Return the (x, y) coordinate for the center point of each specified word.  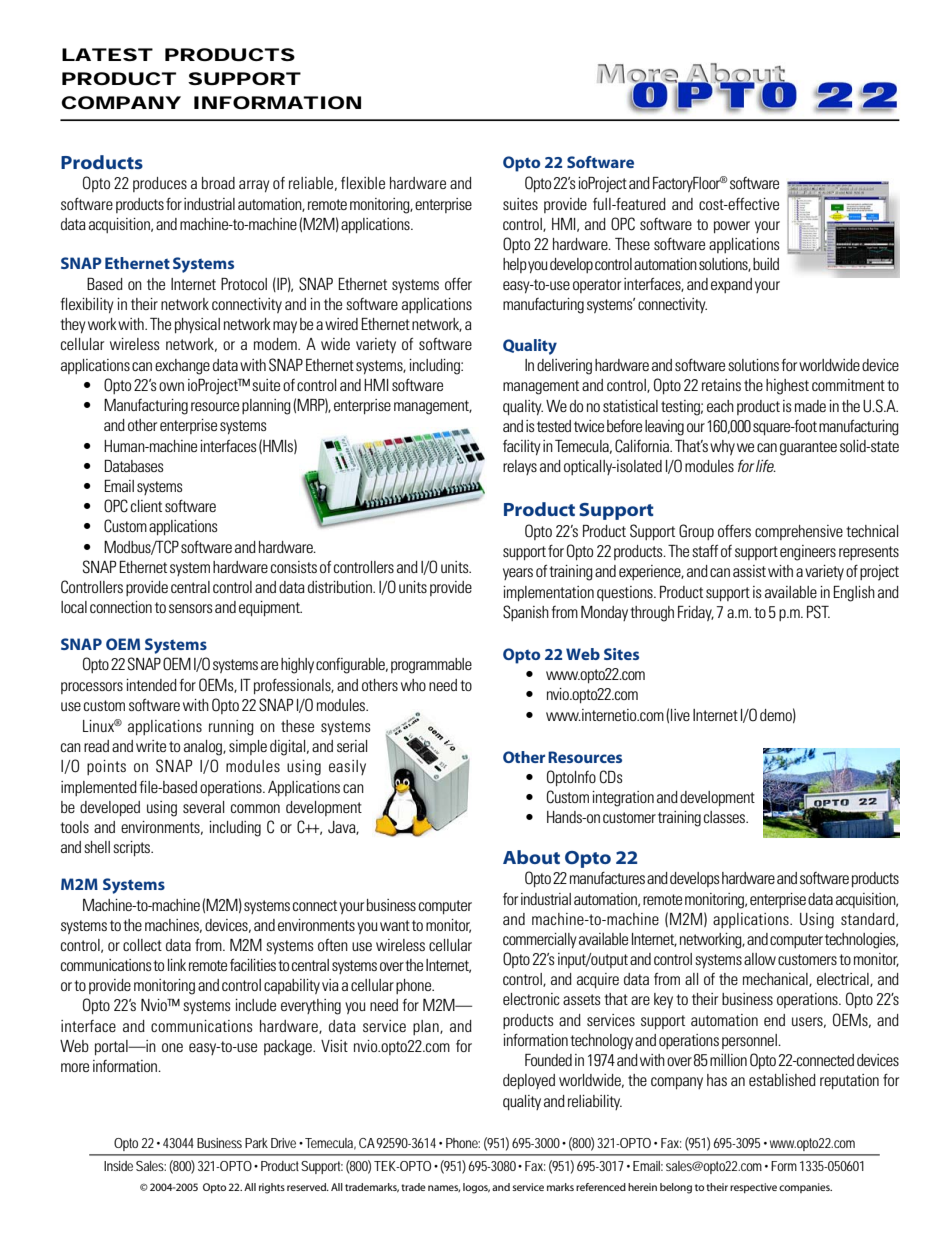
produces (160, 184)
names (444, 1188)
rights (272, 1188)
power (732, 227)
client (146, 506)
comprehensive (799, 532)
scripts (133, 848)
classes (726, 817)
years (518, 574)
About (531, 857)
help (515, 265)
